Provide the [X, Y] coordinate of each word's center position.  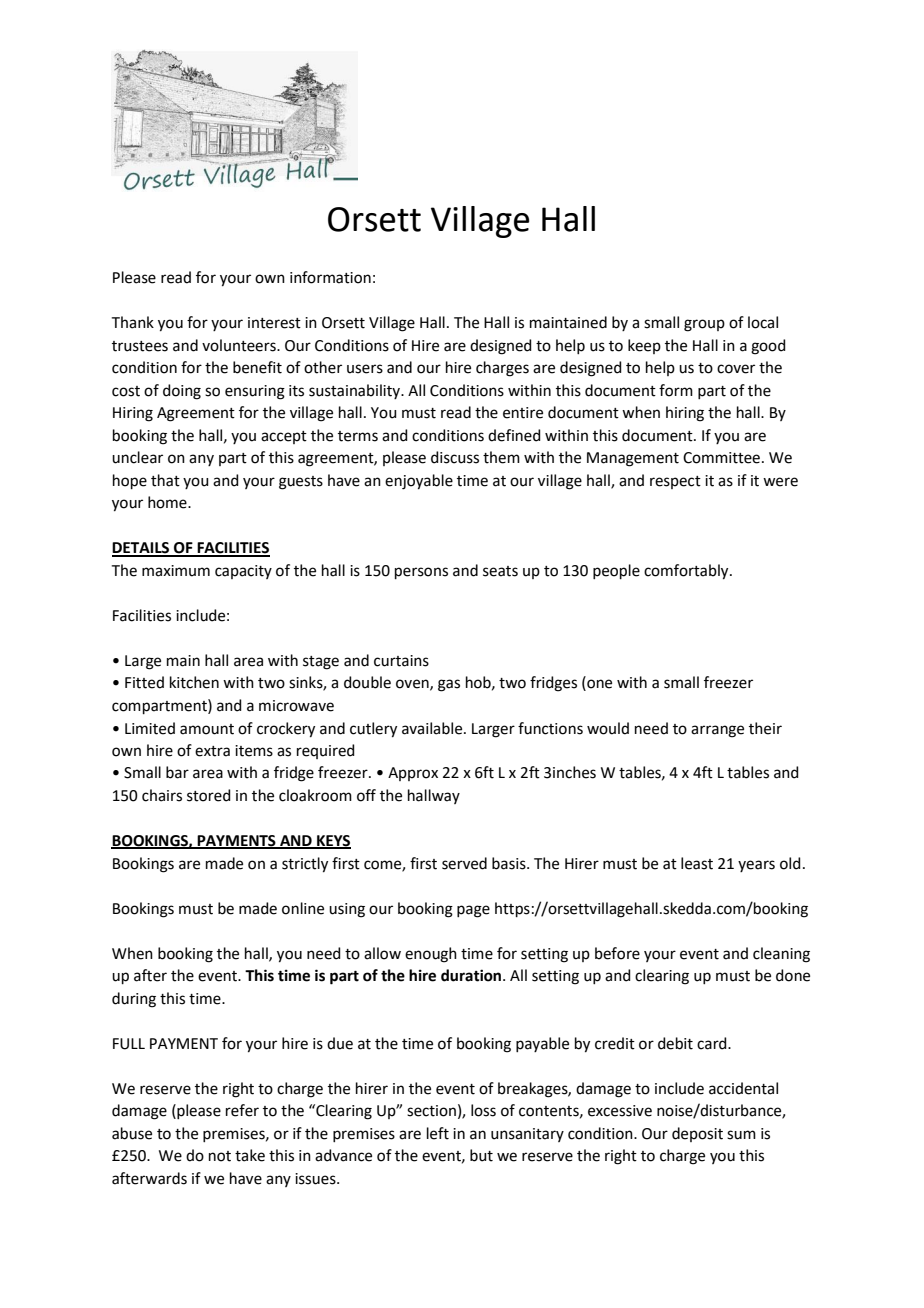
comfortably [687, 572]
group [704, 325]
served [464, 863]
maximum [176, 571]
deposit [697, 1134]
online [303, 908]
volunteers [240, 345]
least [697, 863]
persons [421, 573]
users [365, 369]
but [481, 1155]
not [220, 1156]
